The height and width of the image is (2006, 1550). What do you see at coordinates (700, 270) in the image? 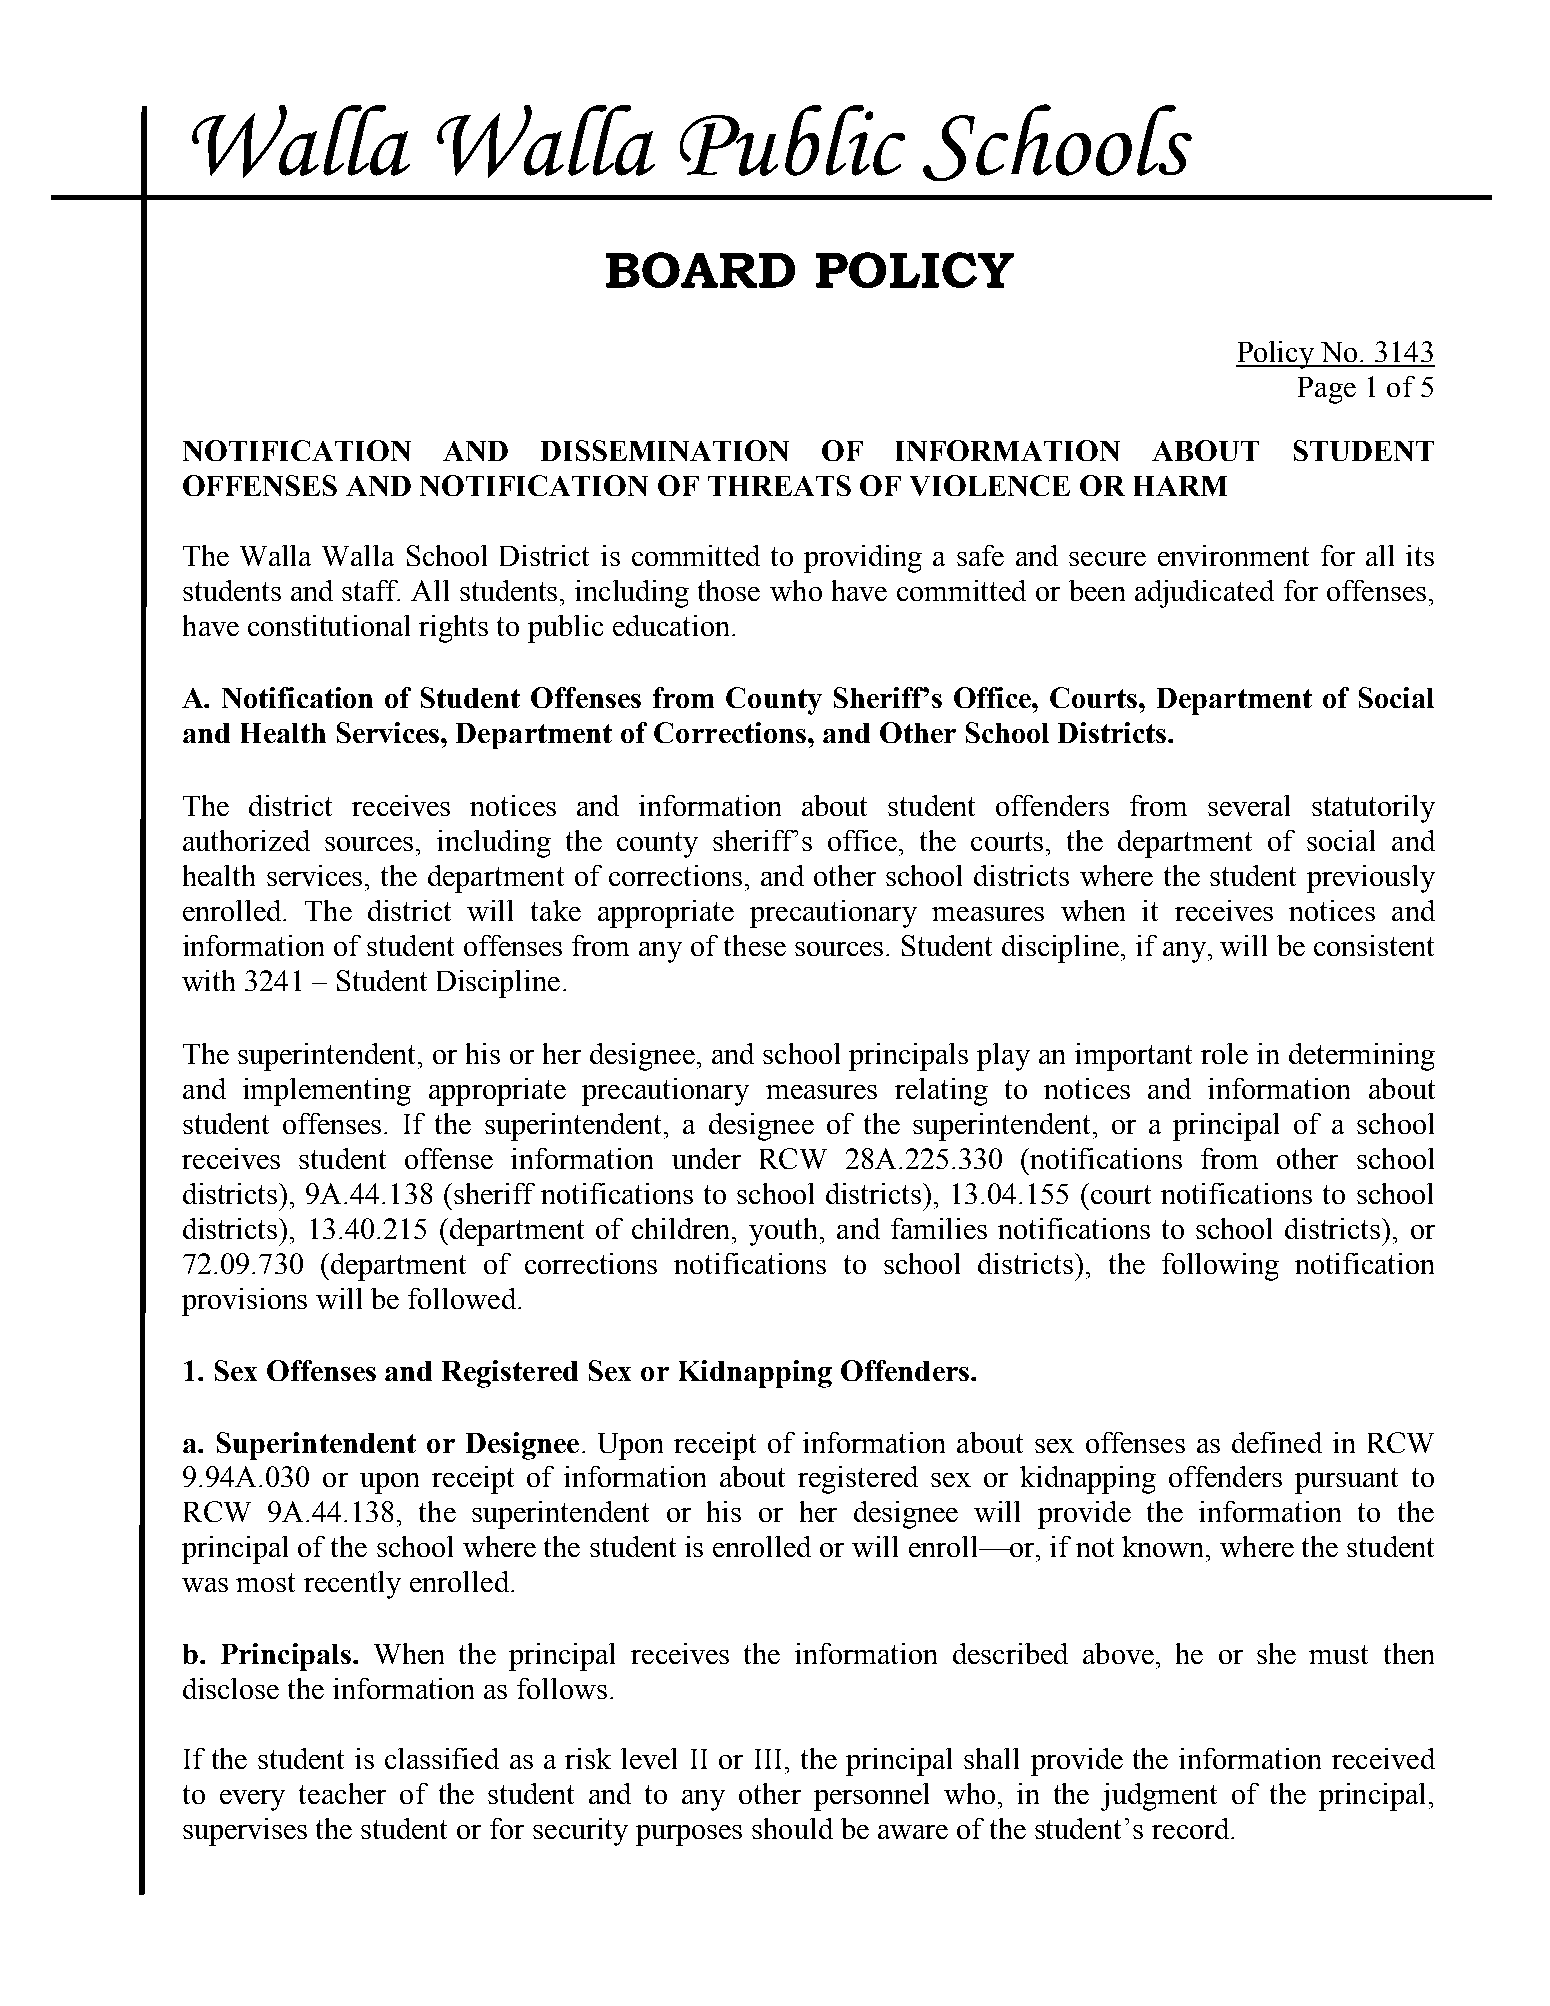
I see `BOARD` at bounding box center [700, 270].
